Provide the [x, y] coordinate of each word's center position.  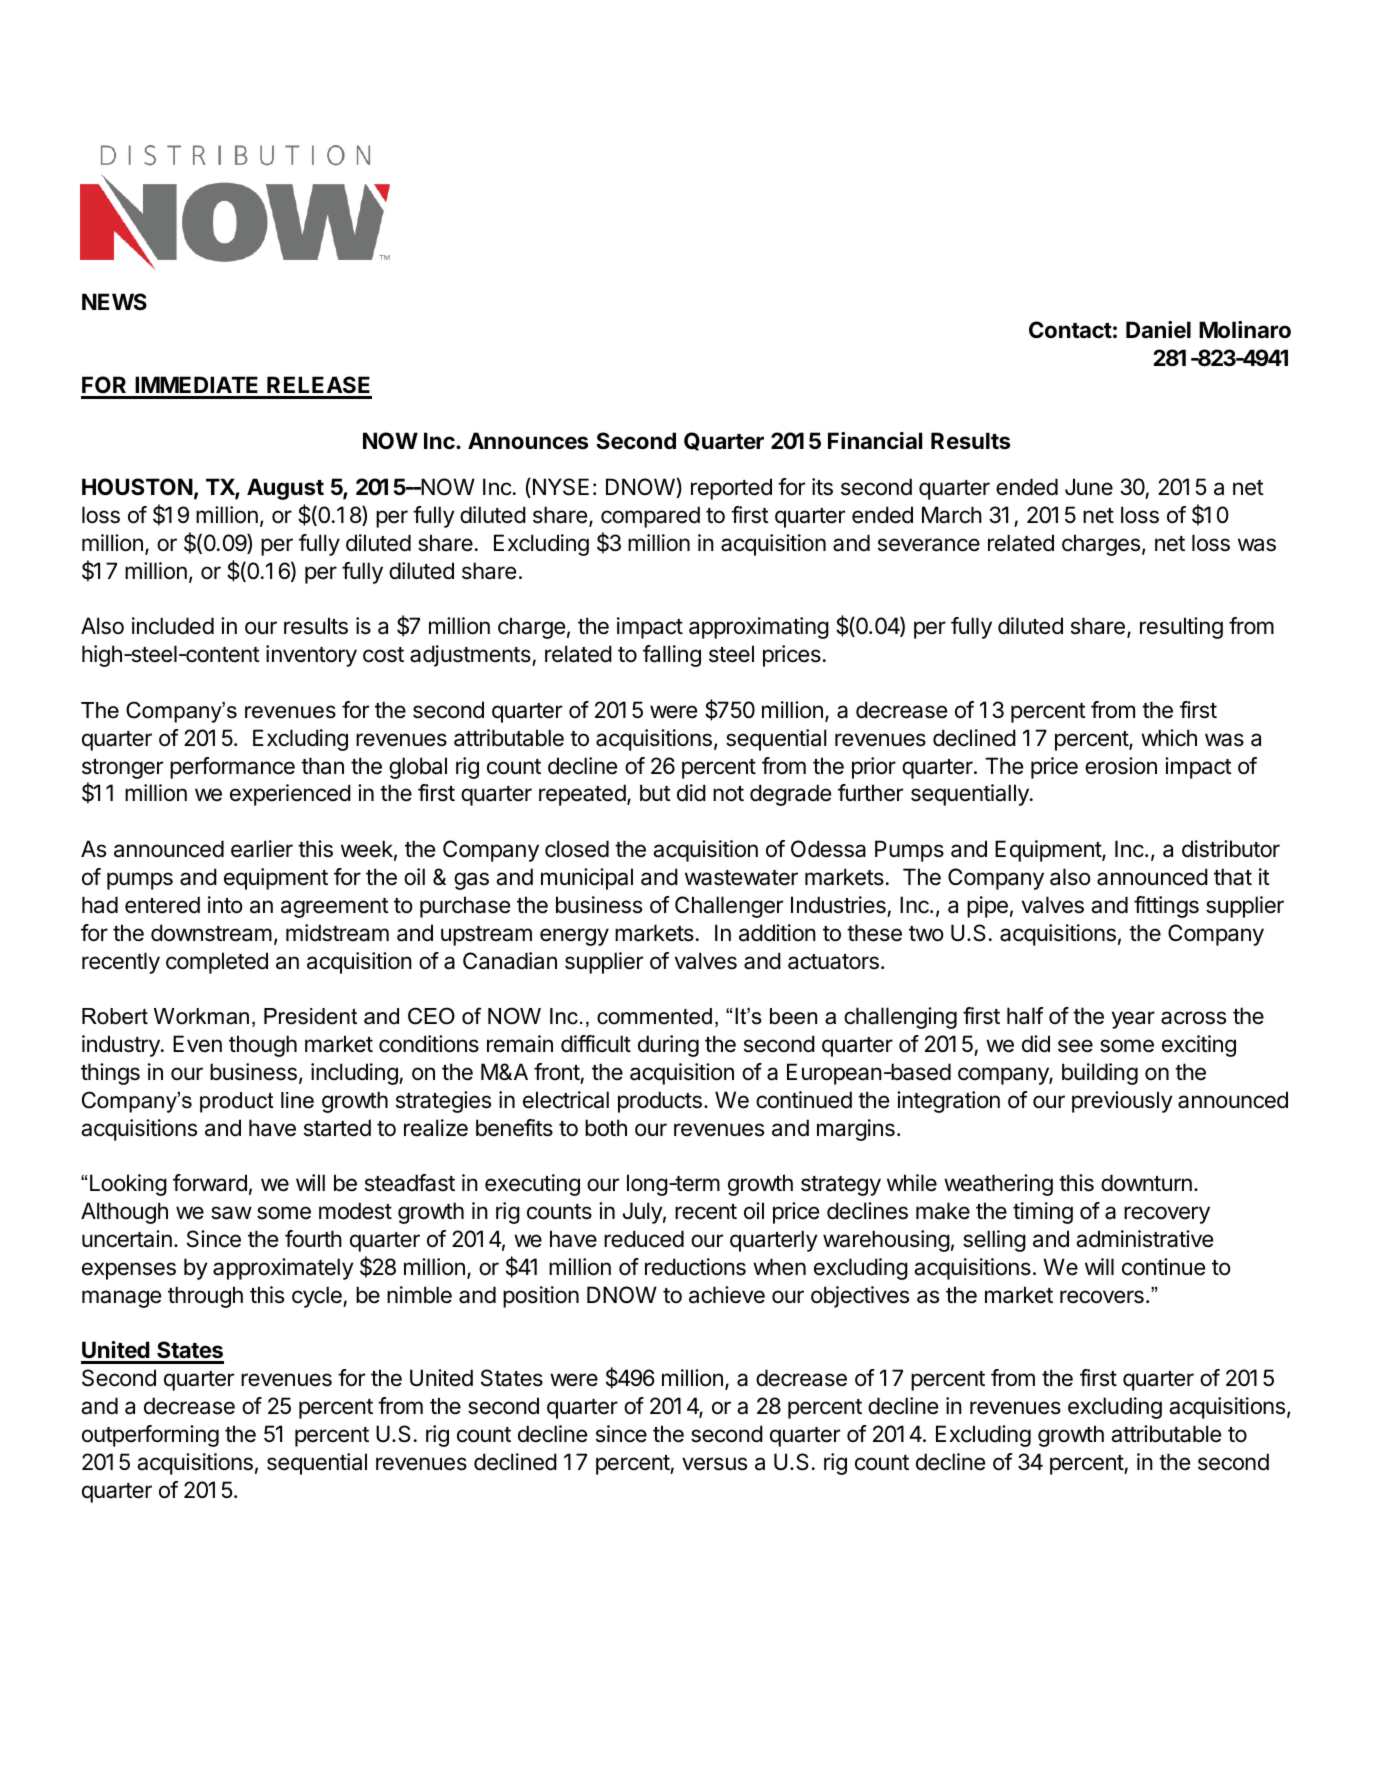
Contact [1070, 330]
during [668, 1046]
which [1169, 737]
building [1100, 1074]
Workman [201, 1016]
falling [672, 656]
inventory [311, 656]
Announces [528, 441]
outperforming [150, 1436]
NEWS [114, 301]
